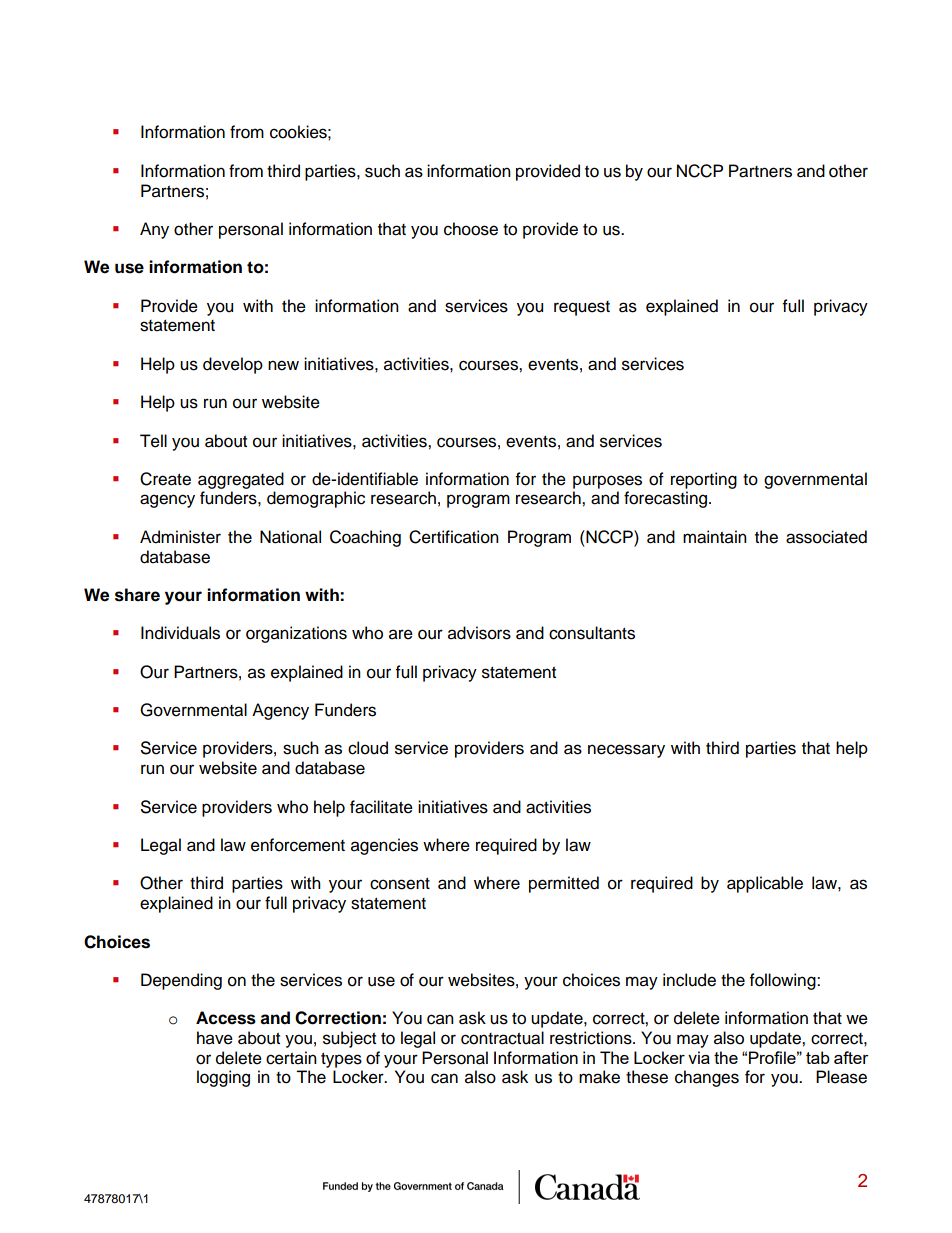 The width and height of the screenshot is (952, 1233). Describe the element at coordinates (154, 230) in the screenshot. I see `Any` at that location.
